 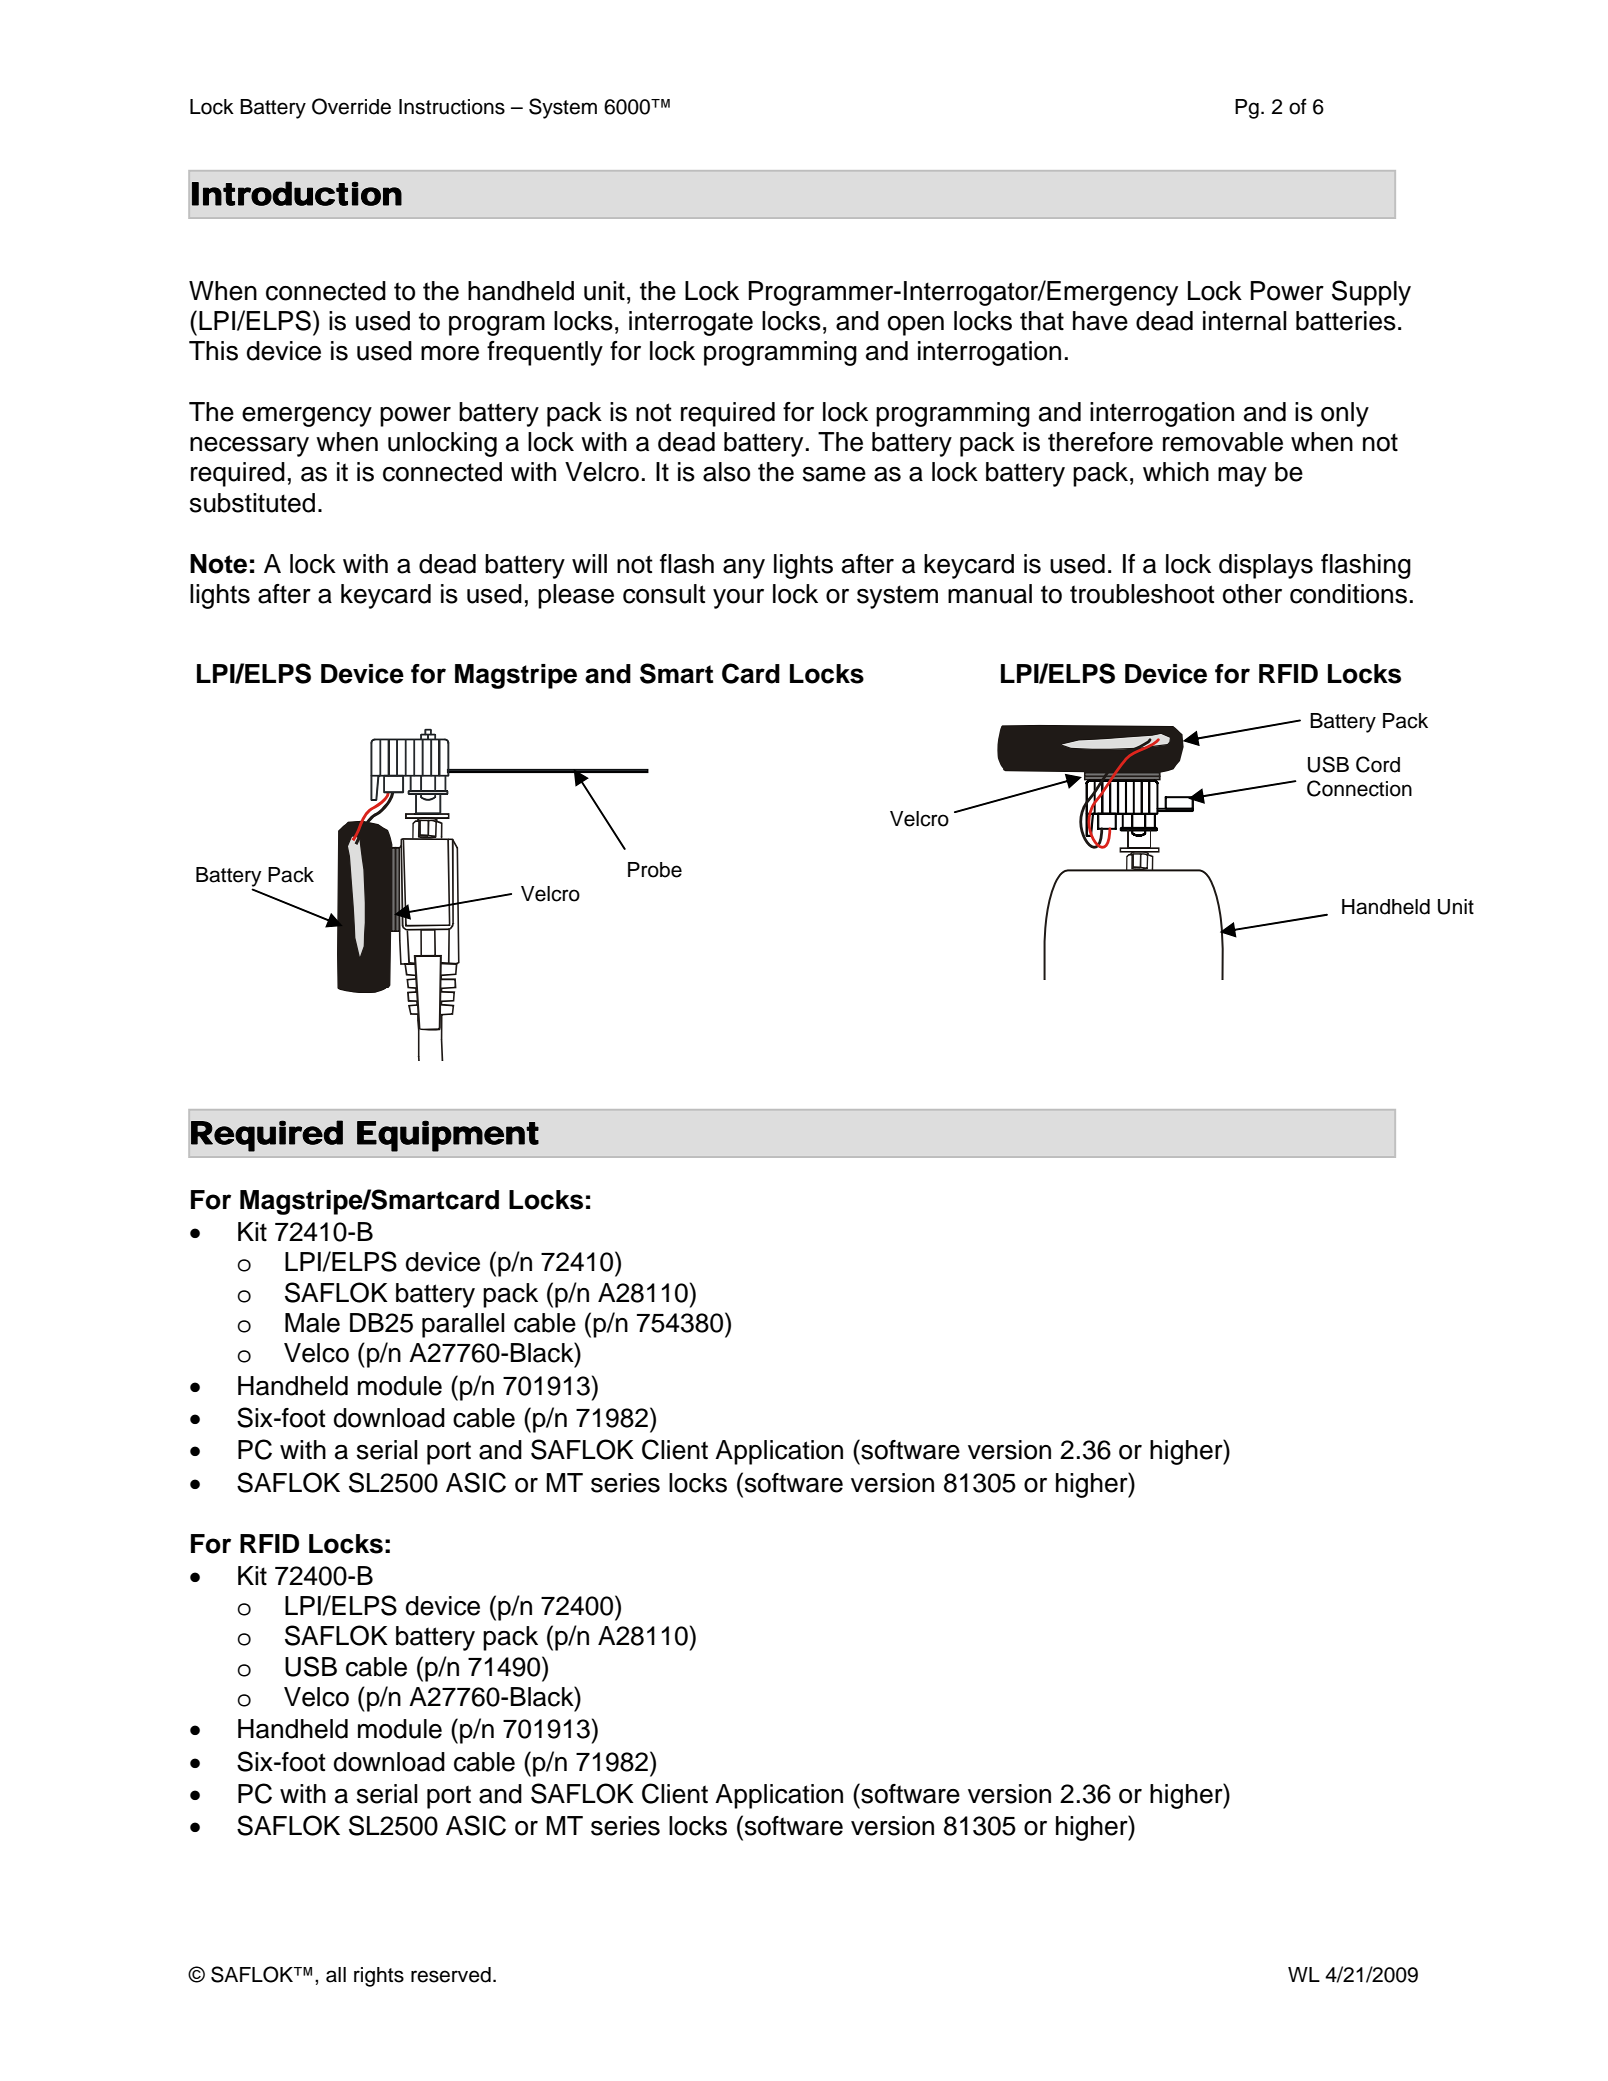 I want to click on interrogate, so click(x=691, y=323).
